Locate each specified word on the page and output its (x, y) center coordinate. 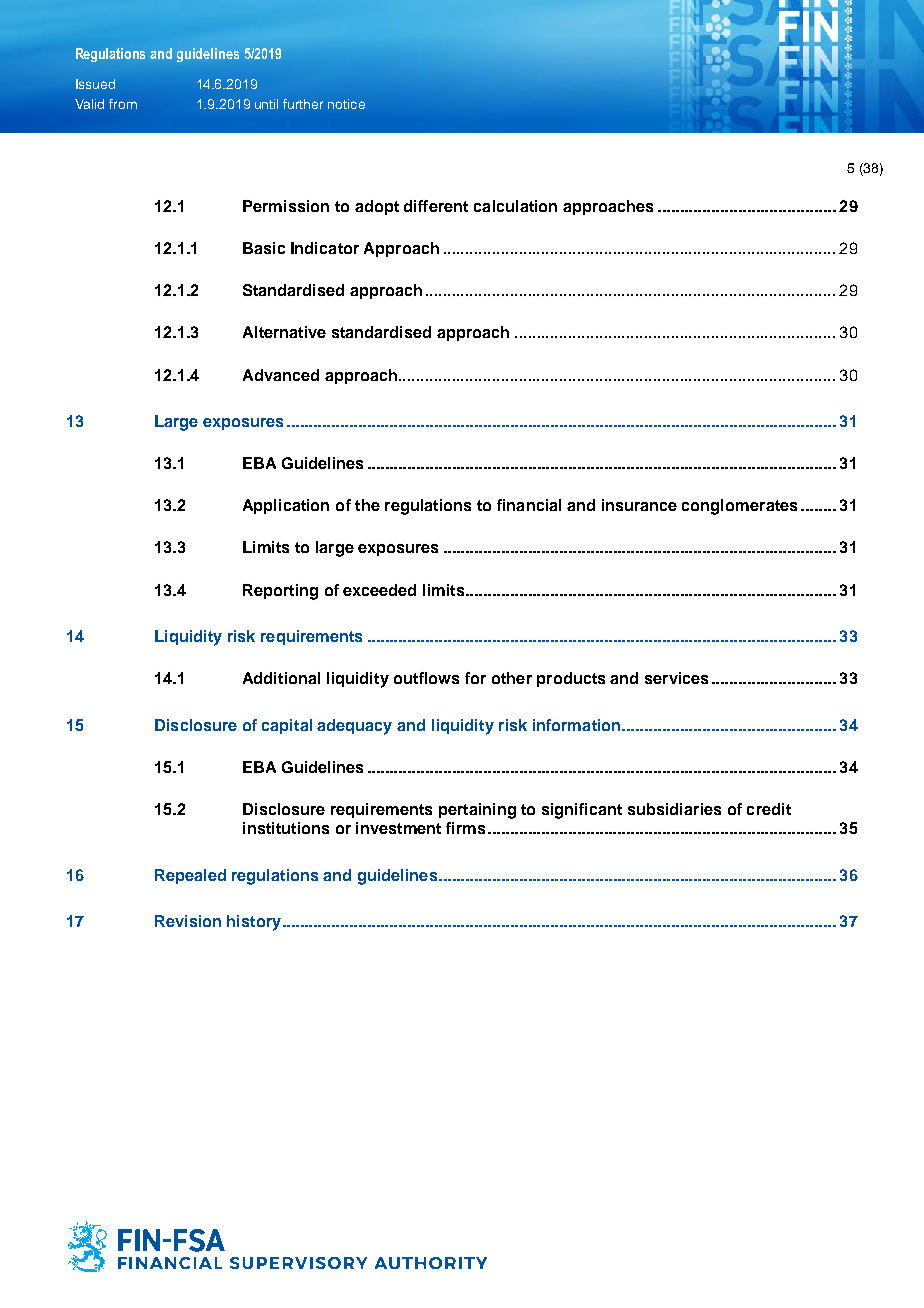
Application (286, 506)
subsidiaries (674, 809)
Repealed (190, 876)
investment (398, 828)
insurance (639, 505)
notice (346, 104)
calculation (515, 206)
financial (529, 505)
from (123, 104)
